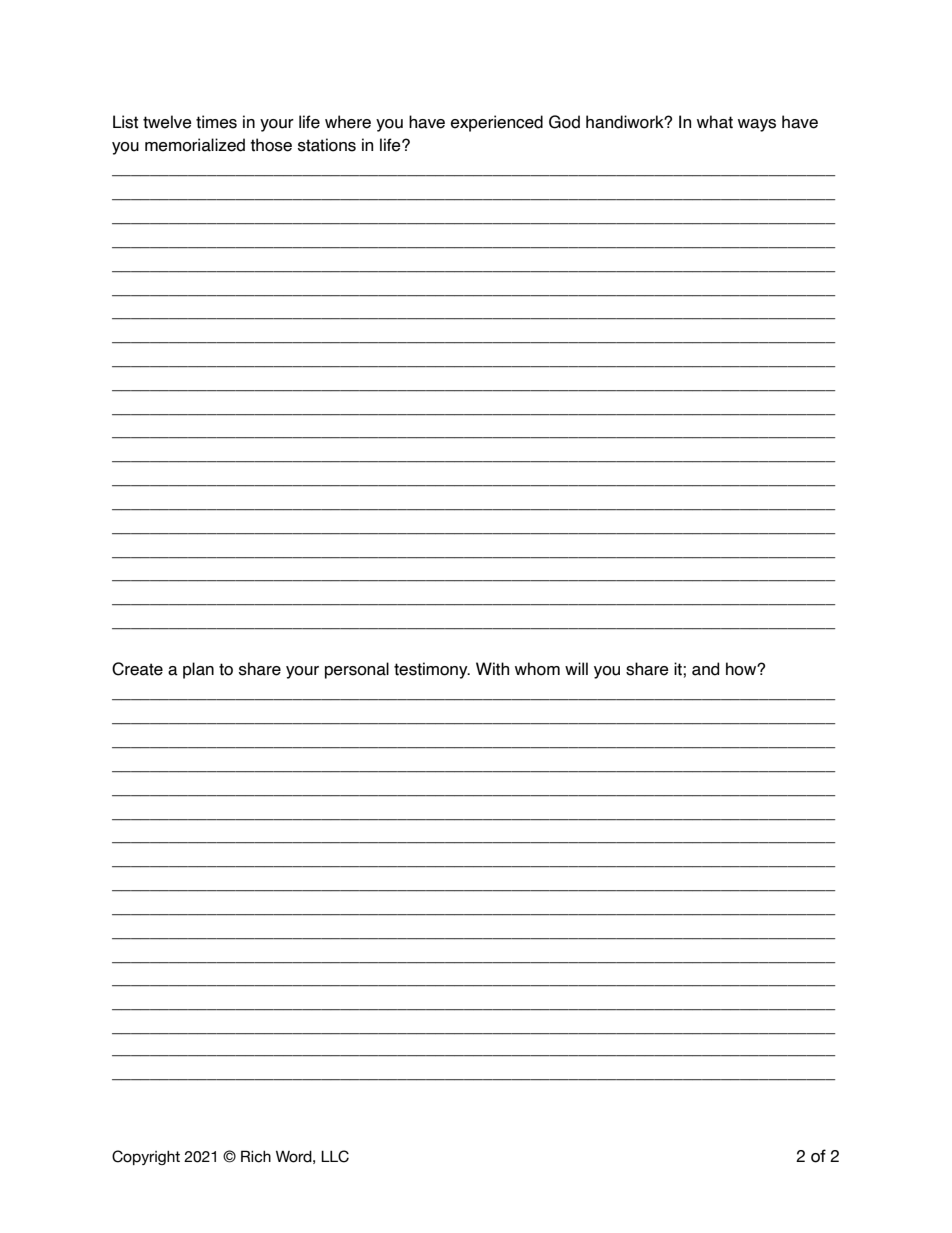 The image size is (952, 1233). I want to click on LLC, so click(335, 1156).
